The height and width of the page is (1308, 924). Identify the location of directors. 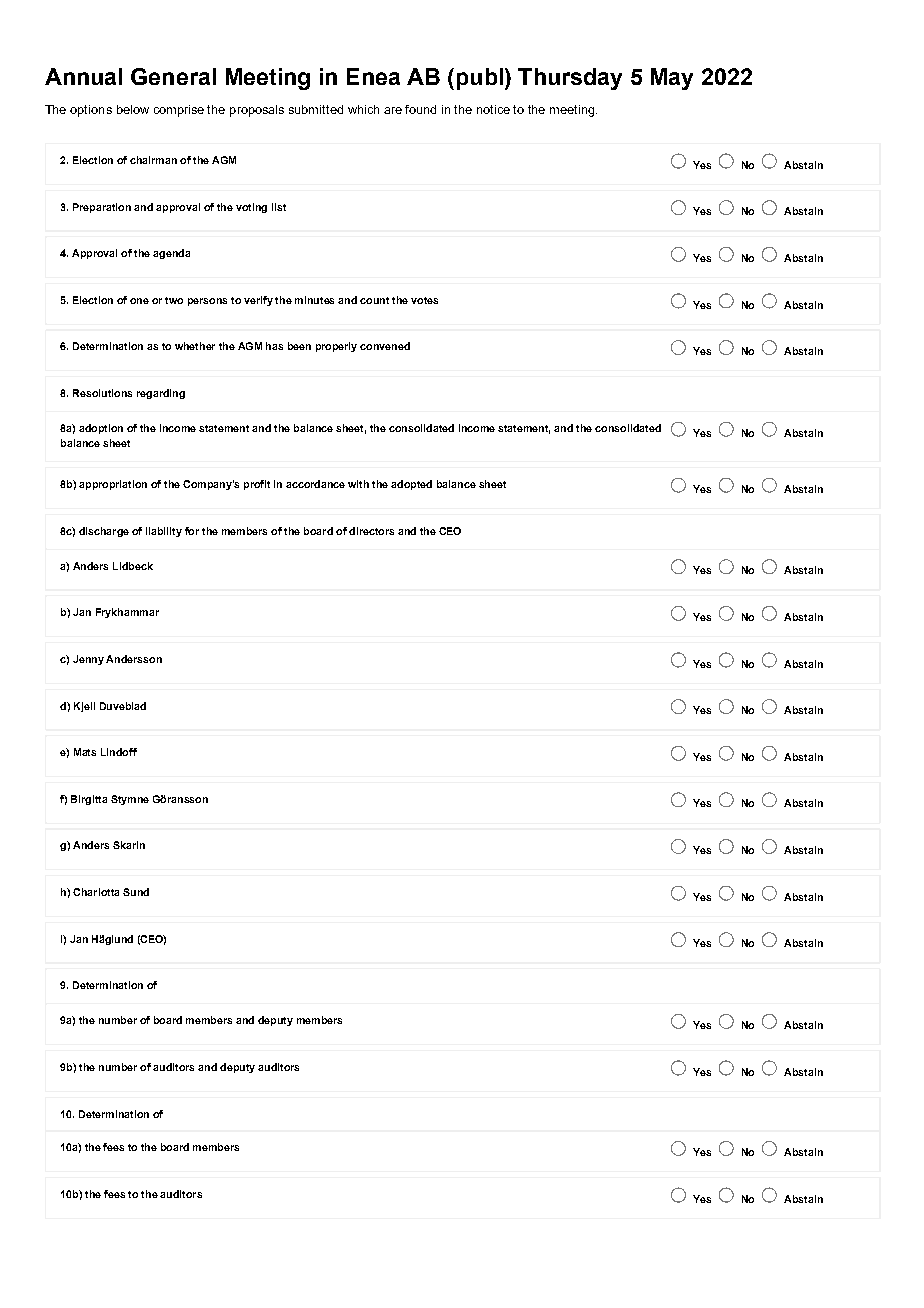
(371, 531).
